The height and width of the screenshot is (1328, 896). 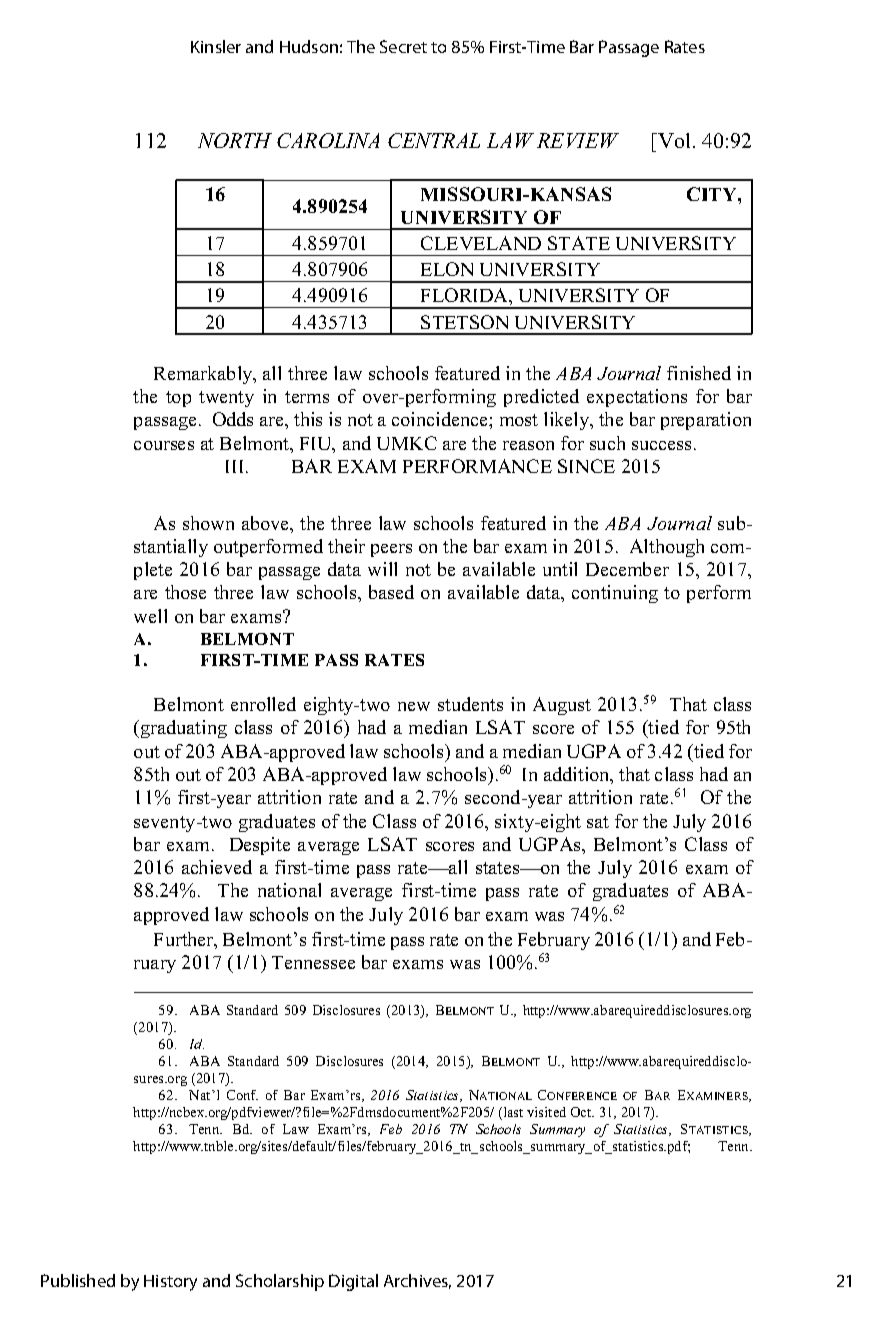 What do you see at coordinates (403, 46) in the screenshot?
I see `Secret` at bounding box center [403, 46].
